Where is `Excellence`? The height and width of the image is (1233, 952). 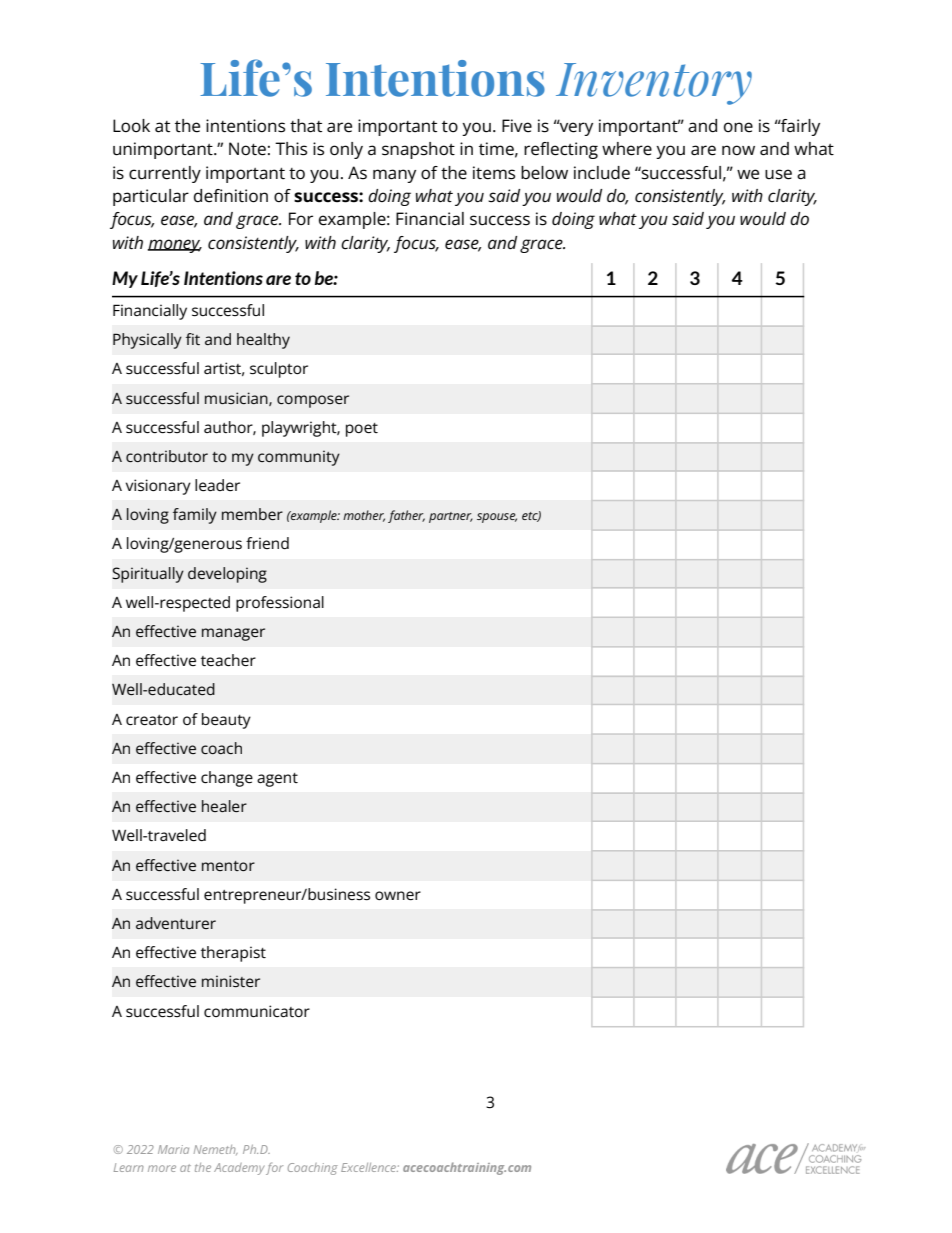 Excellence is located at coordinates (370, 1167).
